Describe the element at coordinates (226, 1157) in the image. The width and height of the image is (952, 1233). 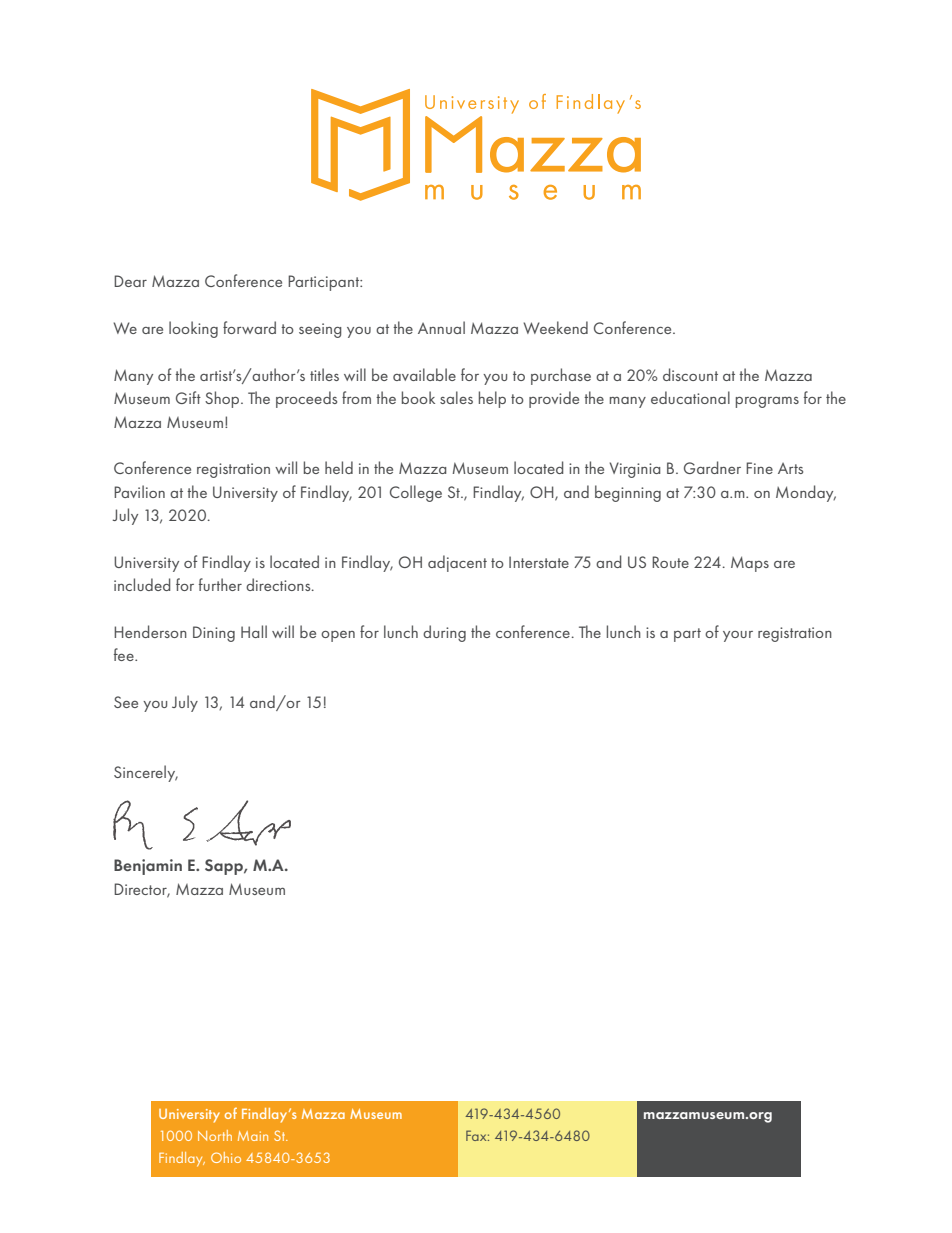
I see `Ohio` at that location.
